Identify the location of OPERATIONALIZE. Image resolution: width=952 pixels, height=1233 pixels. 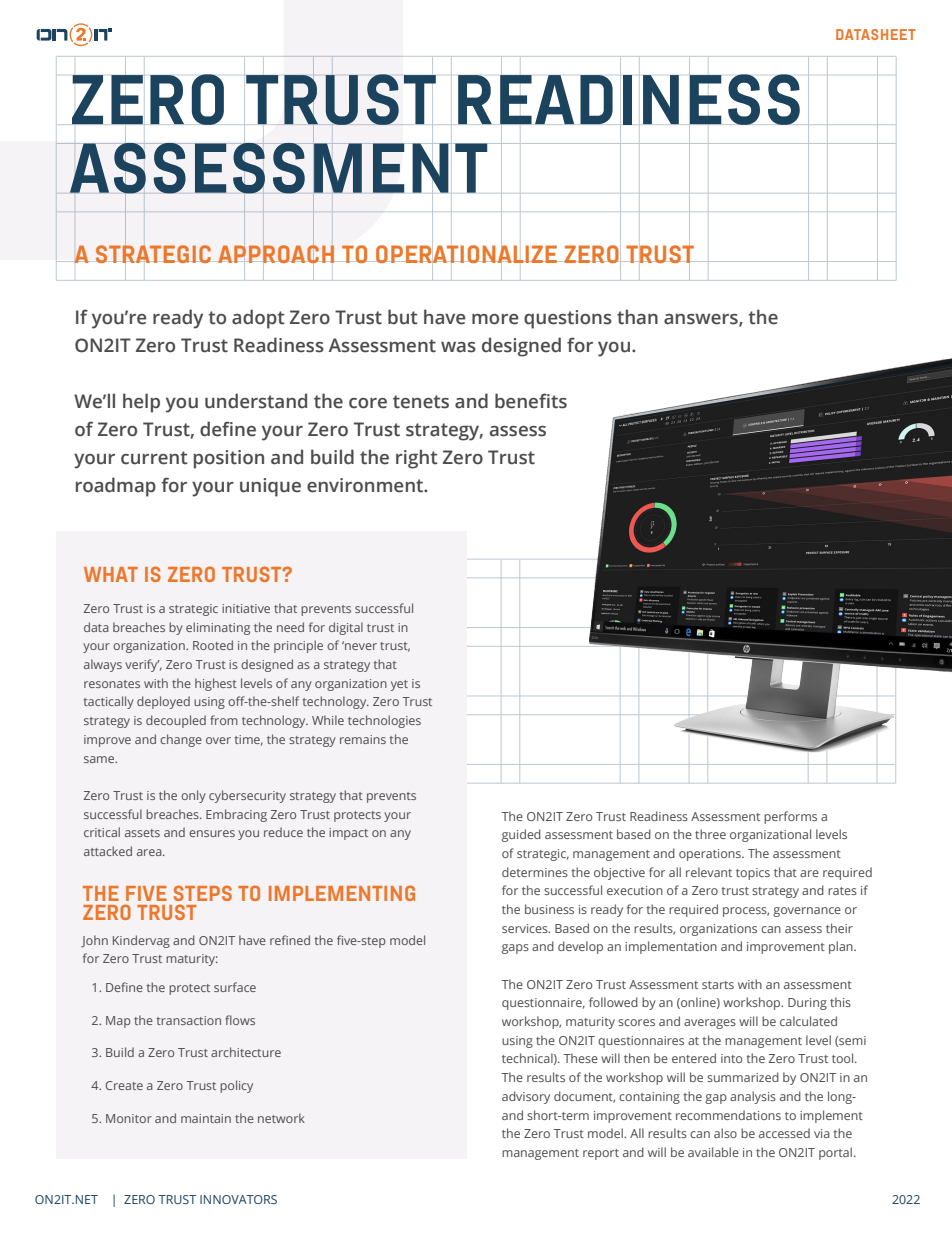
(467, 254).
